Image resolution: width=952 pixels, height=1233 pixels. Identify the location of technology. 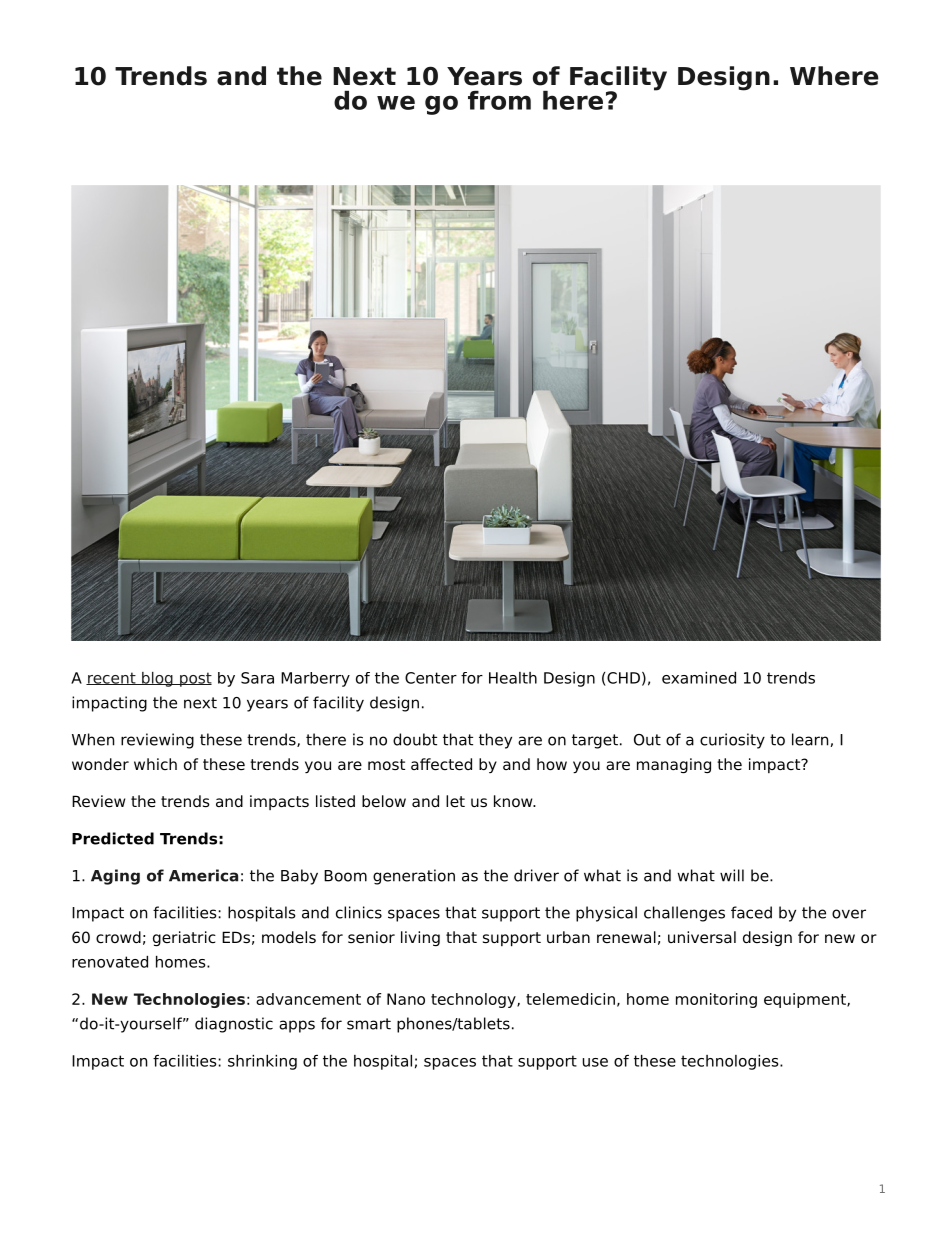
(474, 1000).
